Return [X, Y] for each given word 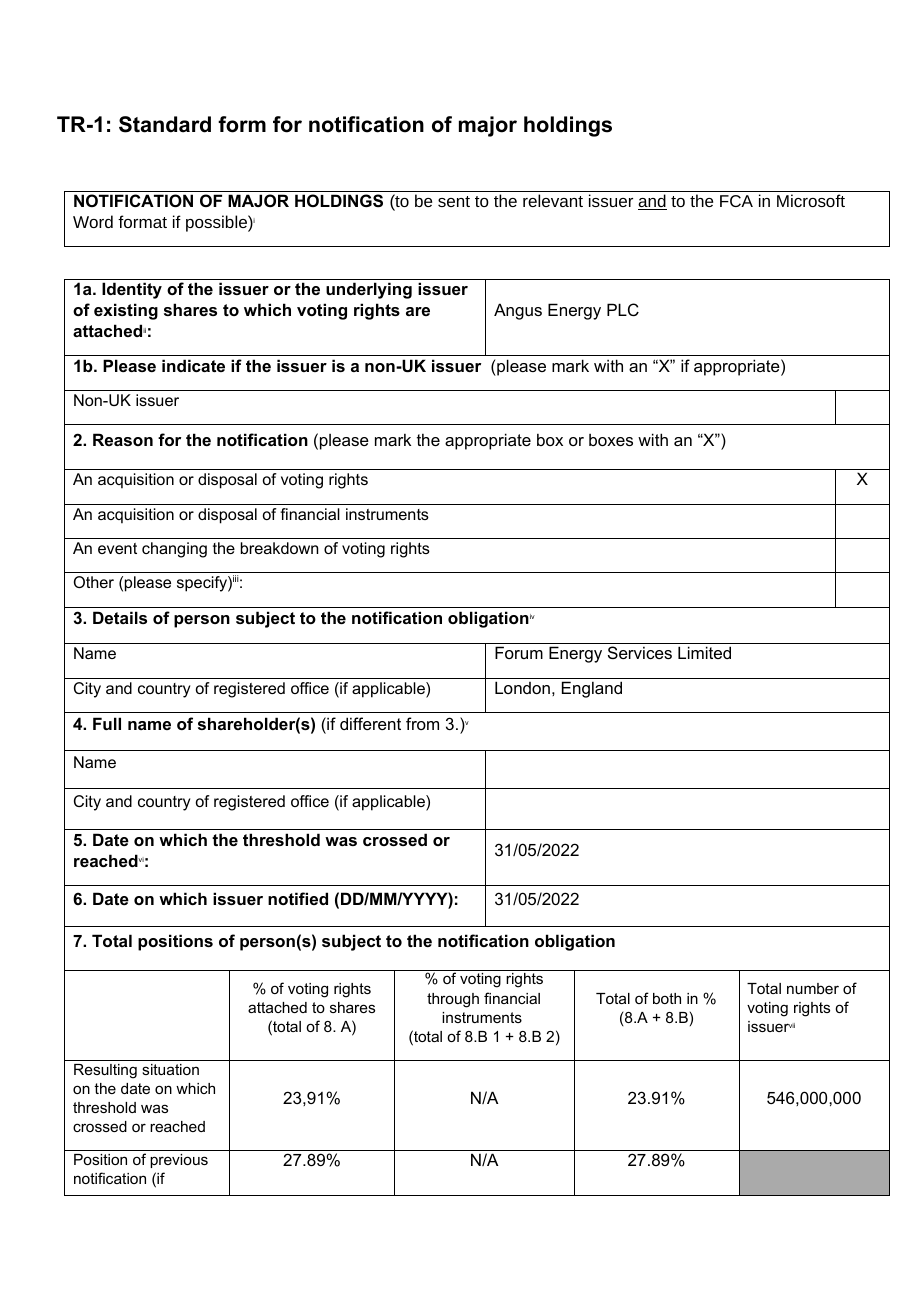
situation [170, 1069]
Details [120, 617]
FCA [736, 201]
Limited [704, 652]
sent [454, 201]
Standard [165, 124]
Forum [519, 652]
